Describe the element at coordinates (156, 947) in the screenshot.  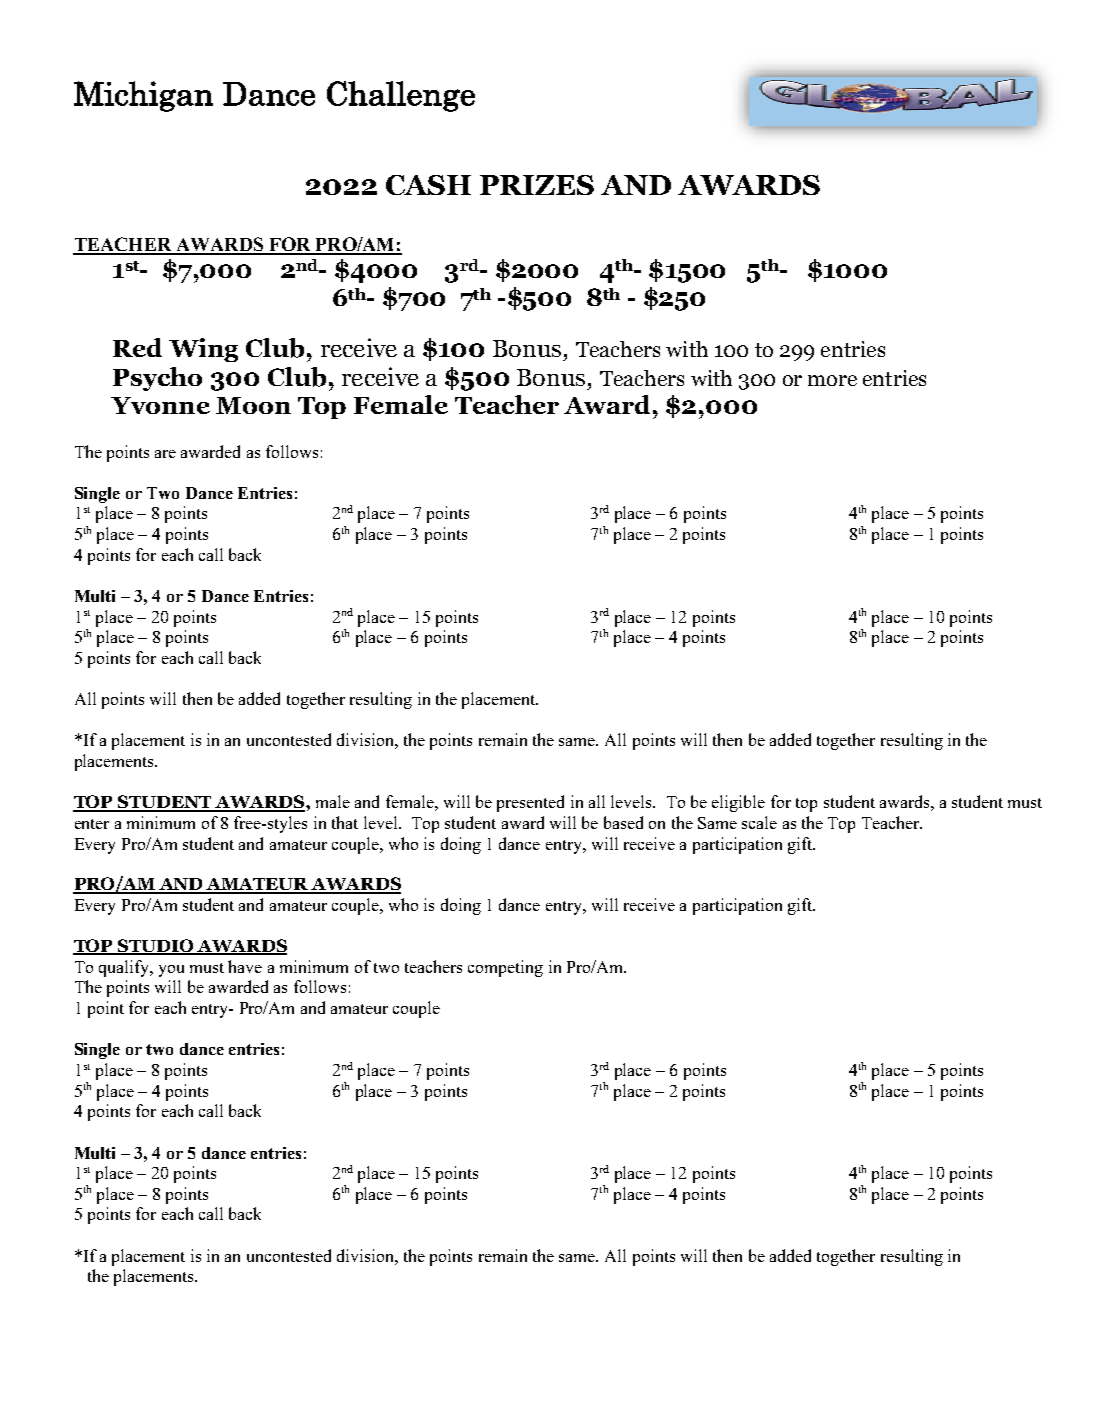
I see `STUDIO` at that location.
